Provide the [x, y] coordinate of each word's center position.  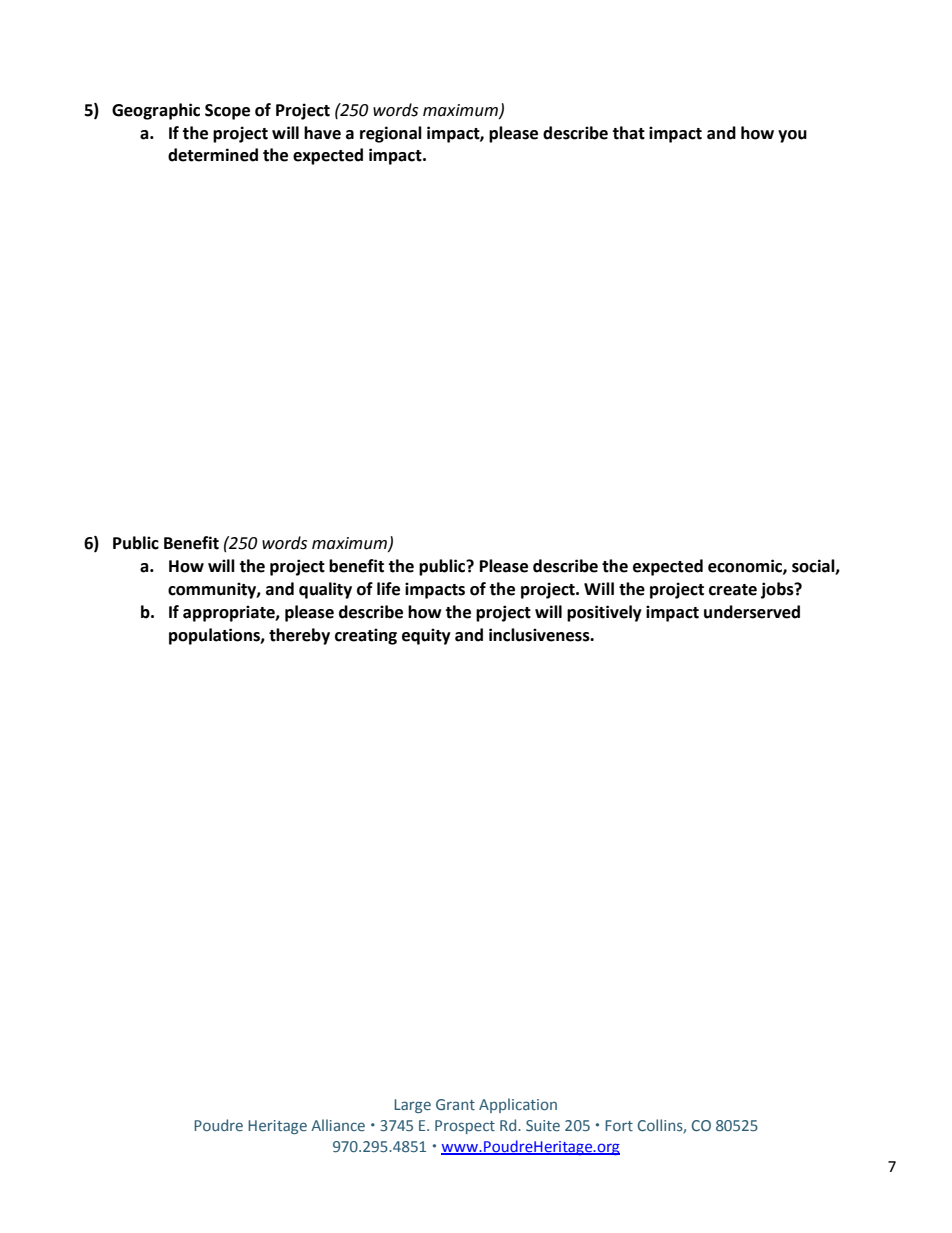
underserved [752, 612]
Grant [455, 1104]
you [792, 136]
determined [213, 155]
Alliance [338, 1125]
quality [325, 590]
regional [391, 134]
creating [366, 636]
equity [426, 636]
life [388, 589]
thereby [299, 636]
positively [604, 613]
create [733, 590]
